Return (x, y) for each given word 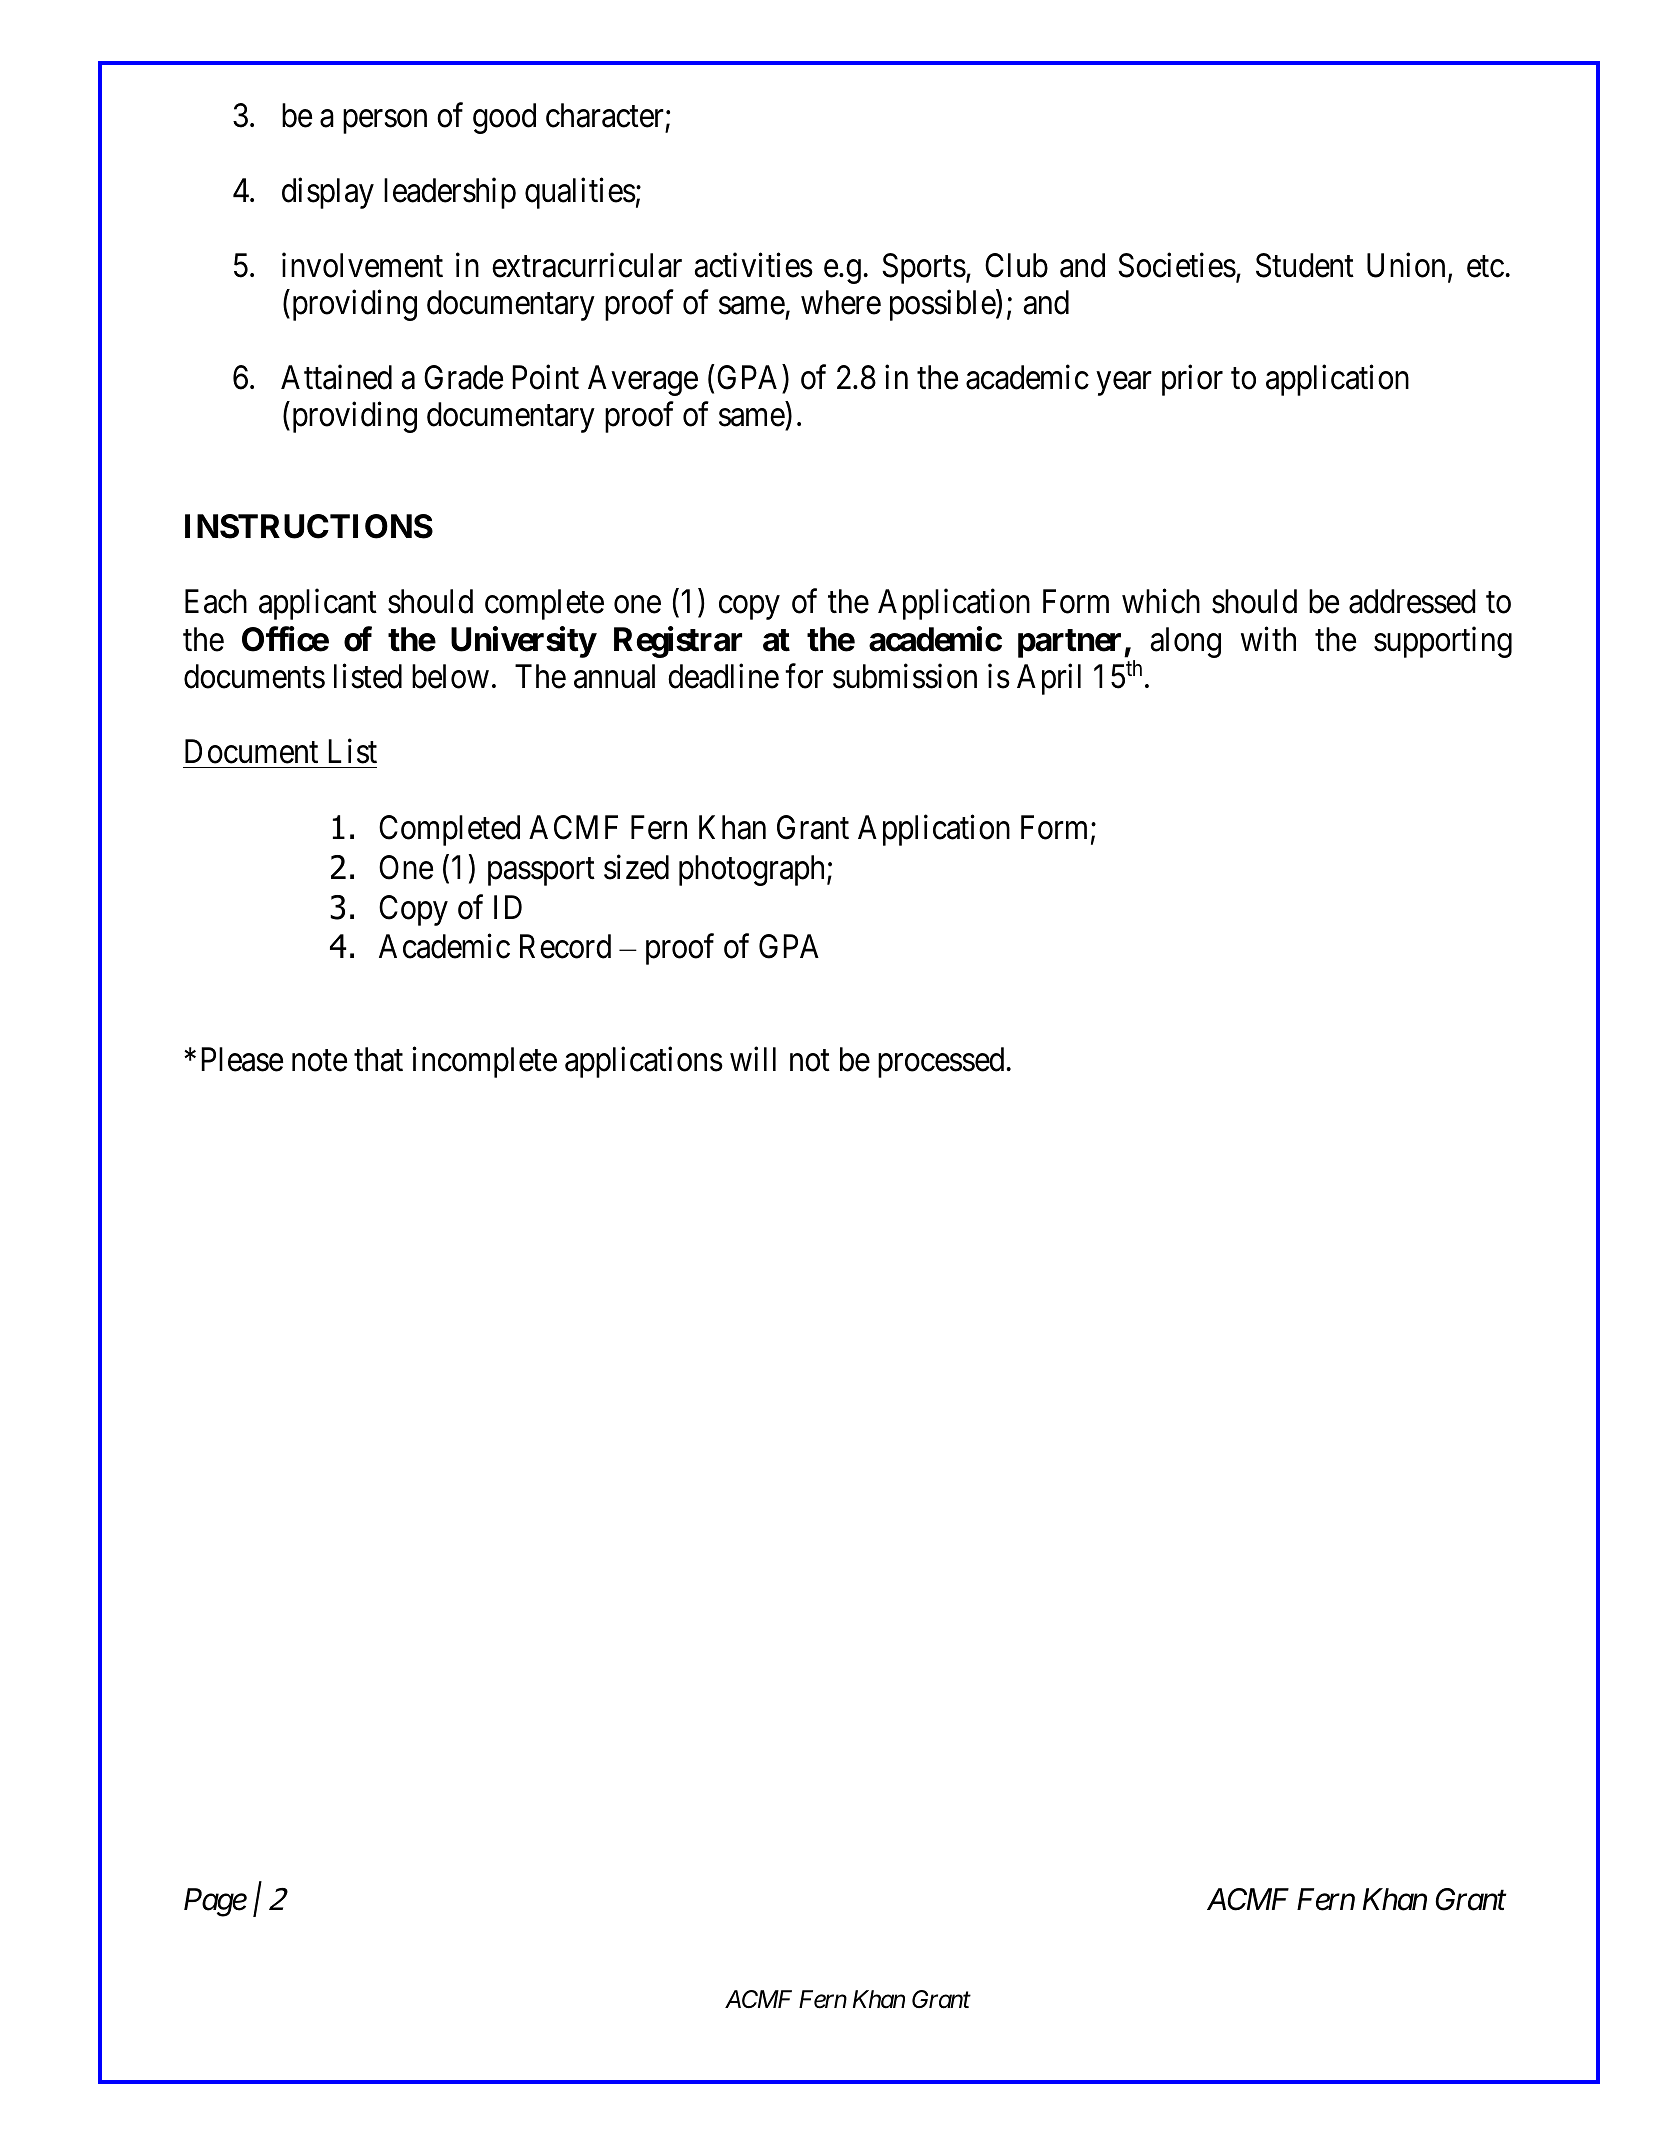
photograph (753, 870)
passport (541, 872)
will (753, 1058)
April (1049, 679)
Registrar (678, 642)
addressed (1412, 601)
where (841, 302)
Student (1305, 265)
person (385, 122)
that (378, 1059)
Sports (924, 268)
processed (941, 1062)
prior (1192, 380)
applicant (318, 604)
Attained (336, 377)
